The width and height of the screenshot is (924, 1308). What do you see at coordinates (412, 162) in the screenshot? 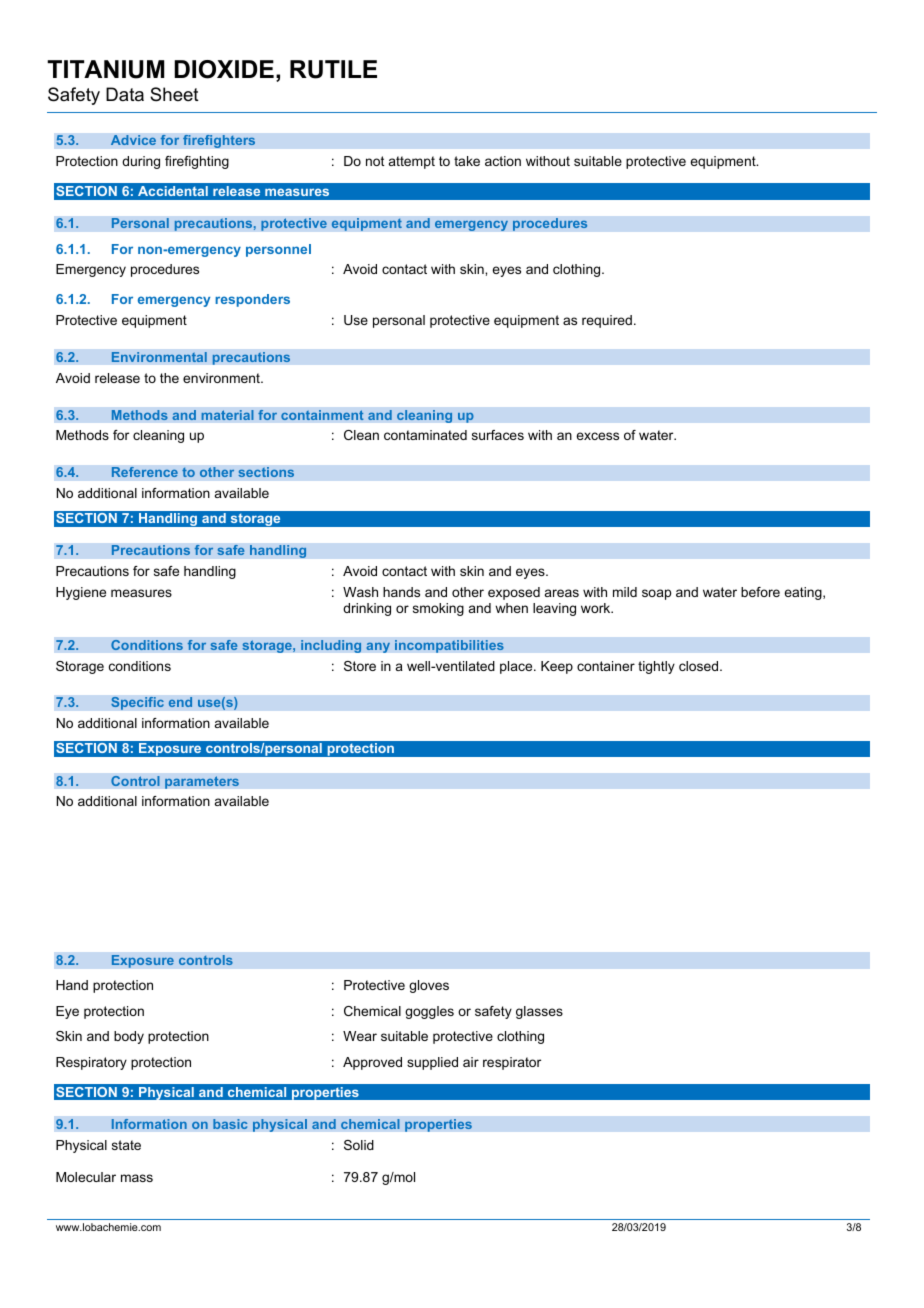
I see `attempt` at bounding box center [412, 162].
